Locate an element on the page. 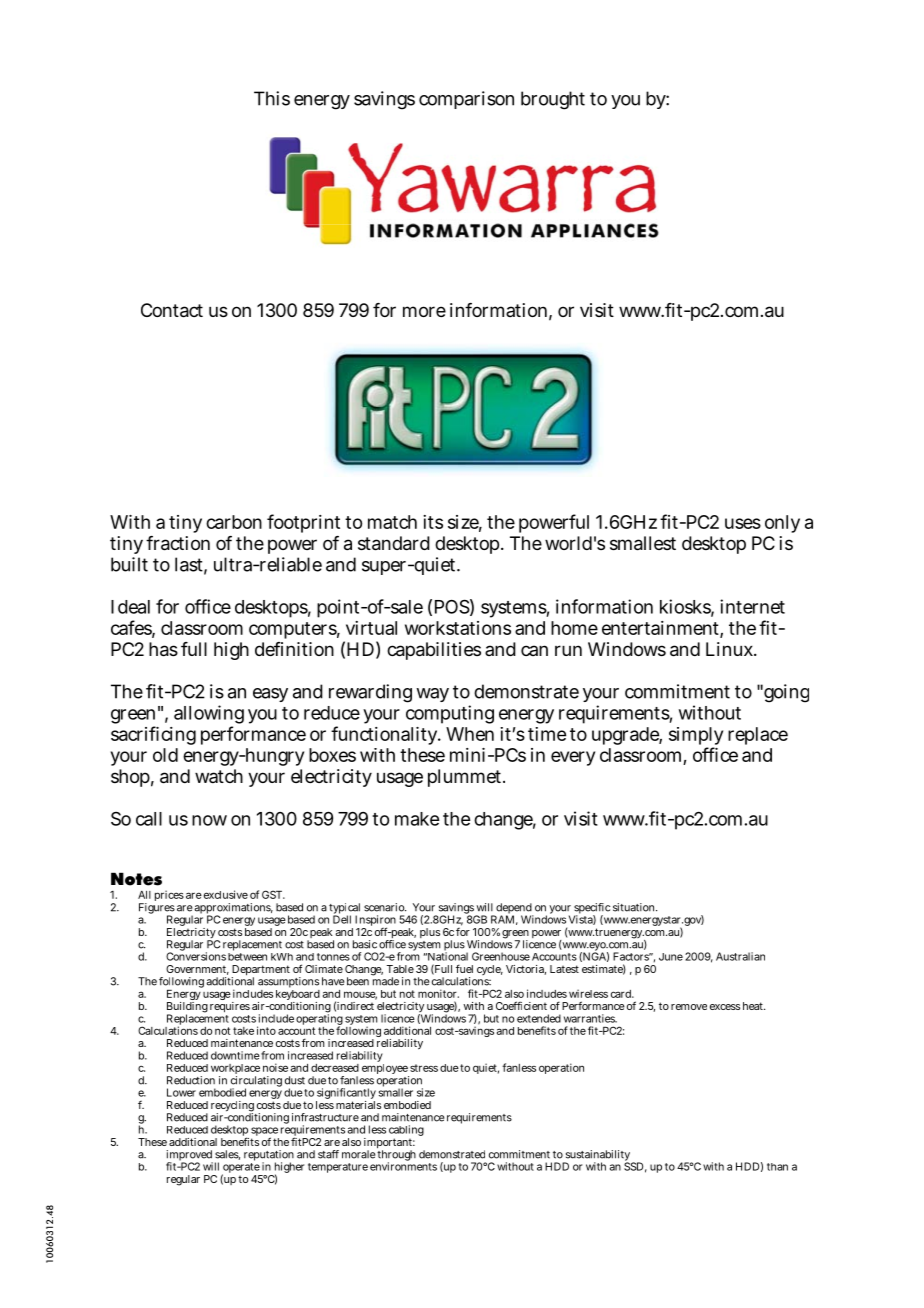 Image resolution: width=924 pixels, height=1308 pixels. Linux is located at coordinates (730, 649).
